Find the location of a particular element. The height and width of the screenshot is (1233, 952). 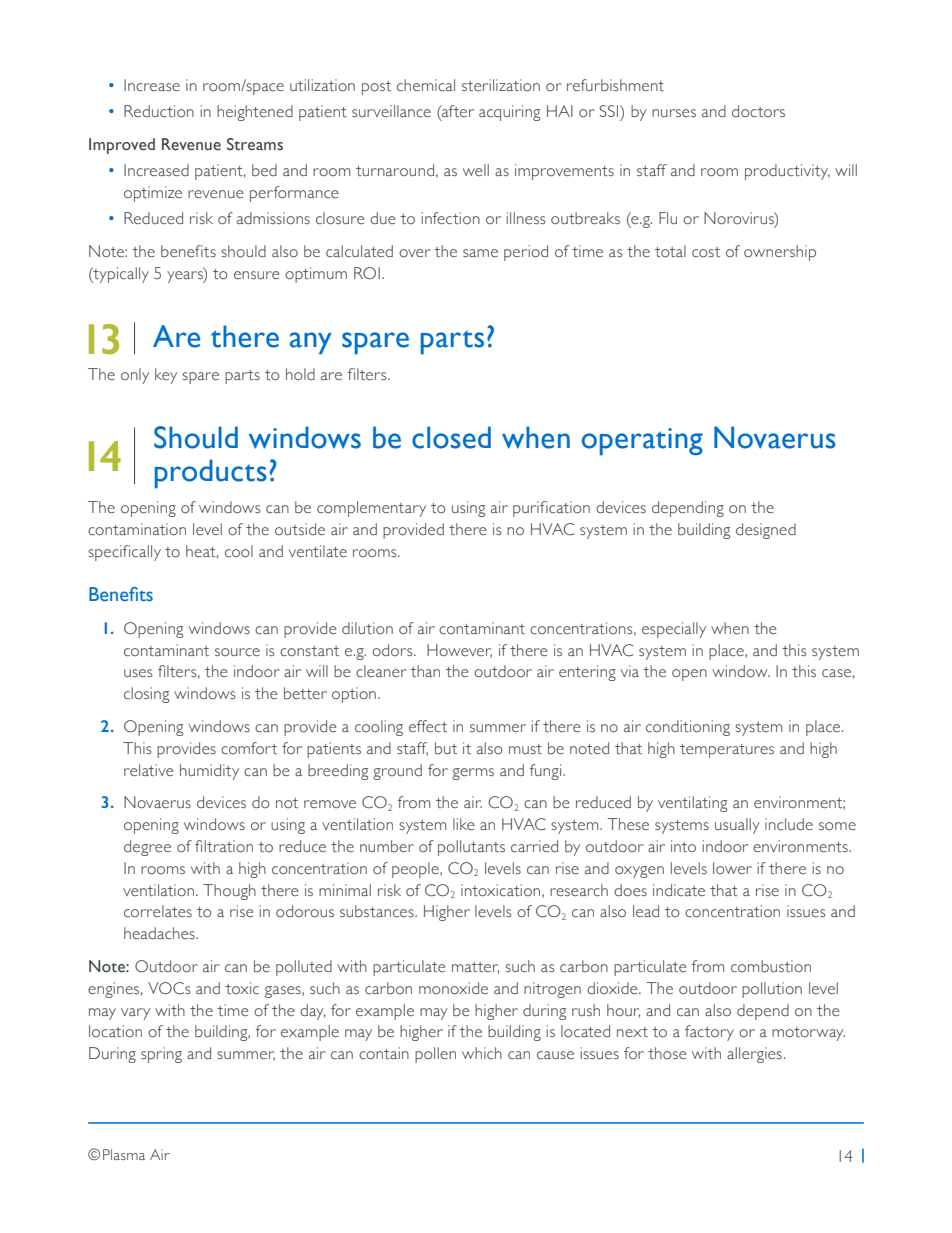

lower is located at coordinates (732, 868).
